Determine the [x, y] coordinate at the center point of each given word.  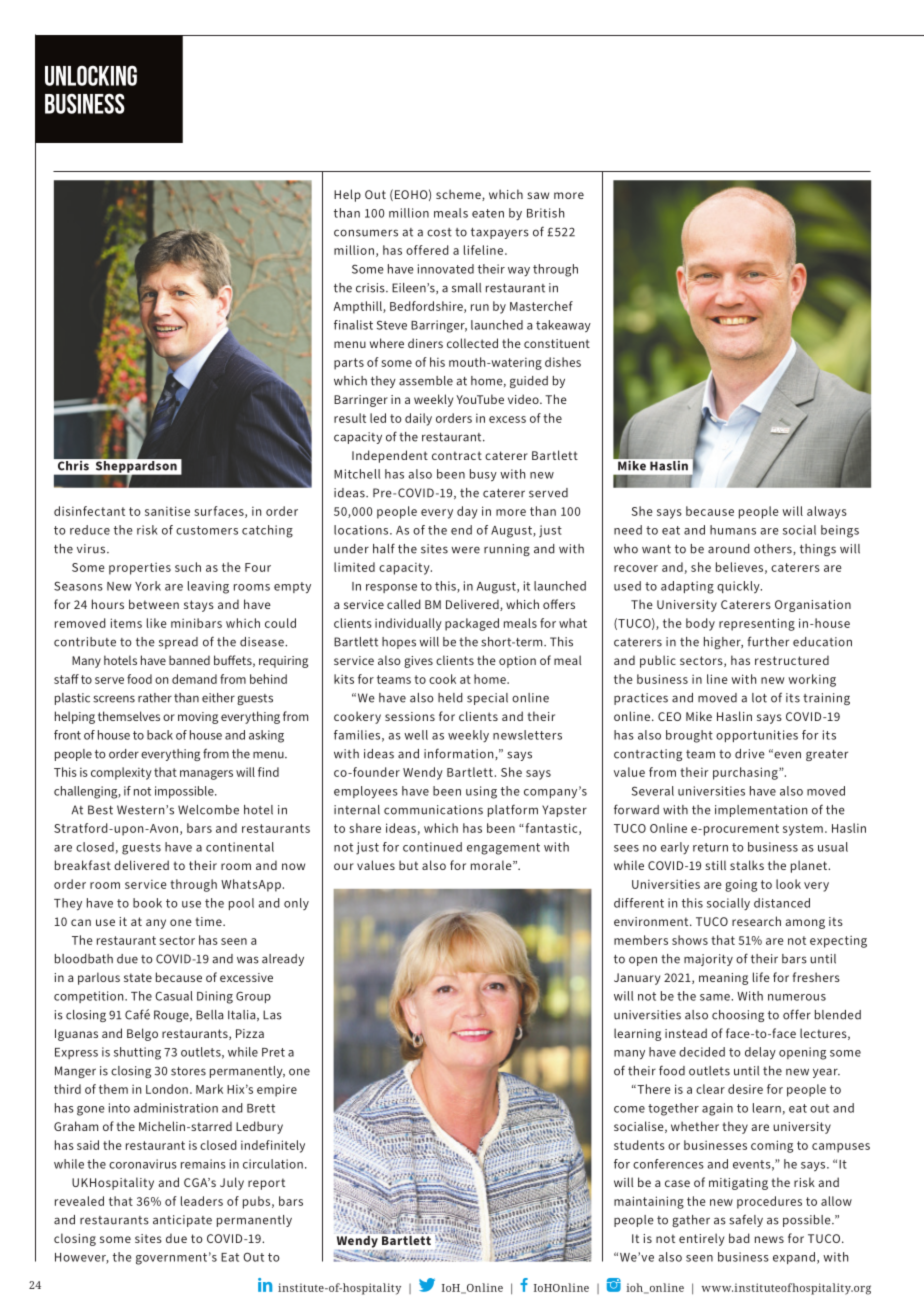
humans [733, 530]
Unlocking [91, 75]
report [266, 1184]
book [147, 903]
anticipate [182, 1221]
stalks [747, 865]
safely [746, 1220]
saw [538, 195]
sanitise [167, 511]
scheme [459, 195]
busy [483, 475]
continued [432, 847]
